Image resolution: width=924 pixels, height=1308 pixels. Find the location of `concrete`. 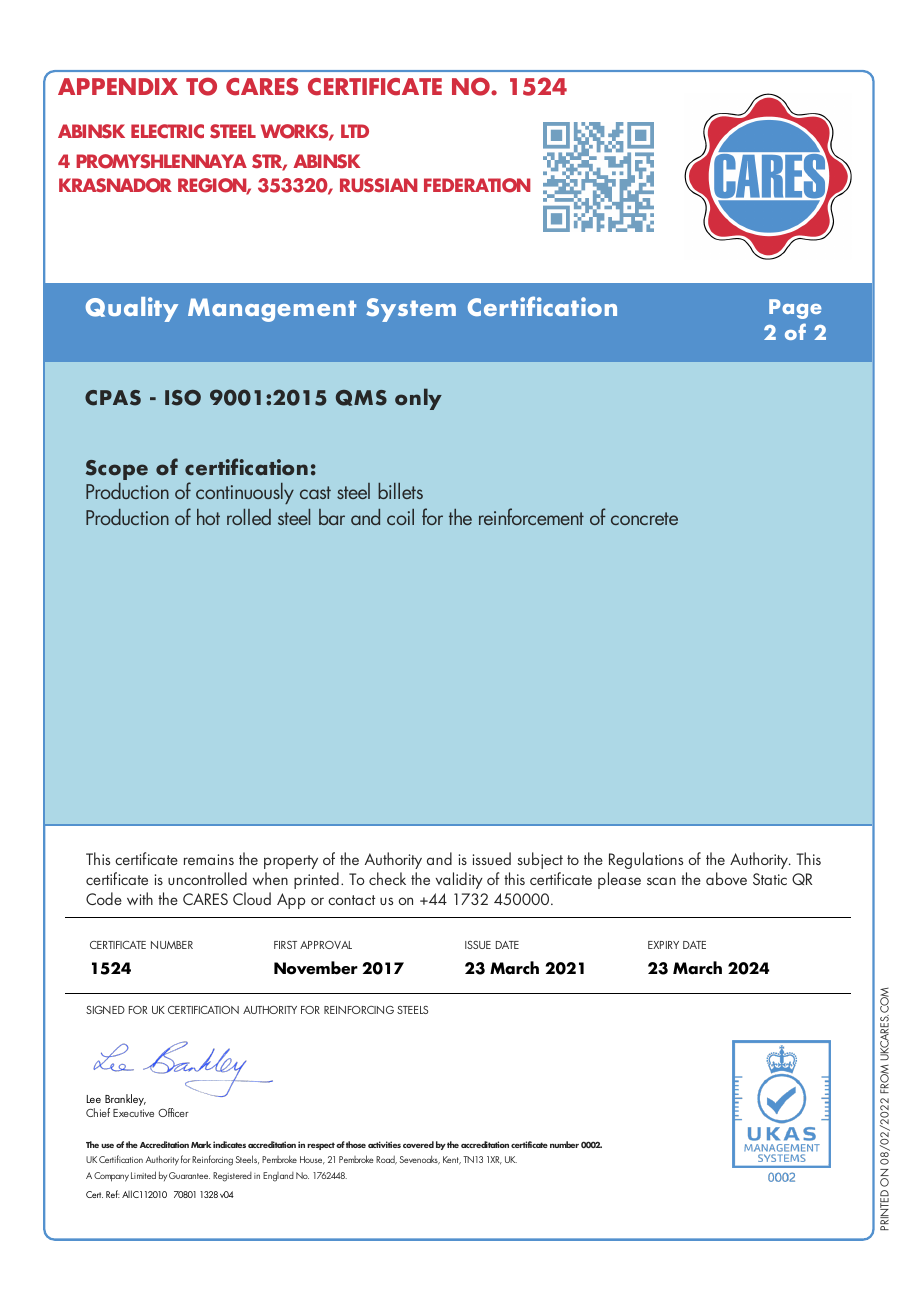

concrete is located at coordinates (644, 518).
